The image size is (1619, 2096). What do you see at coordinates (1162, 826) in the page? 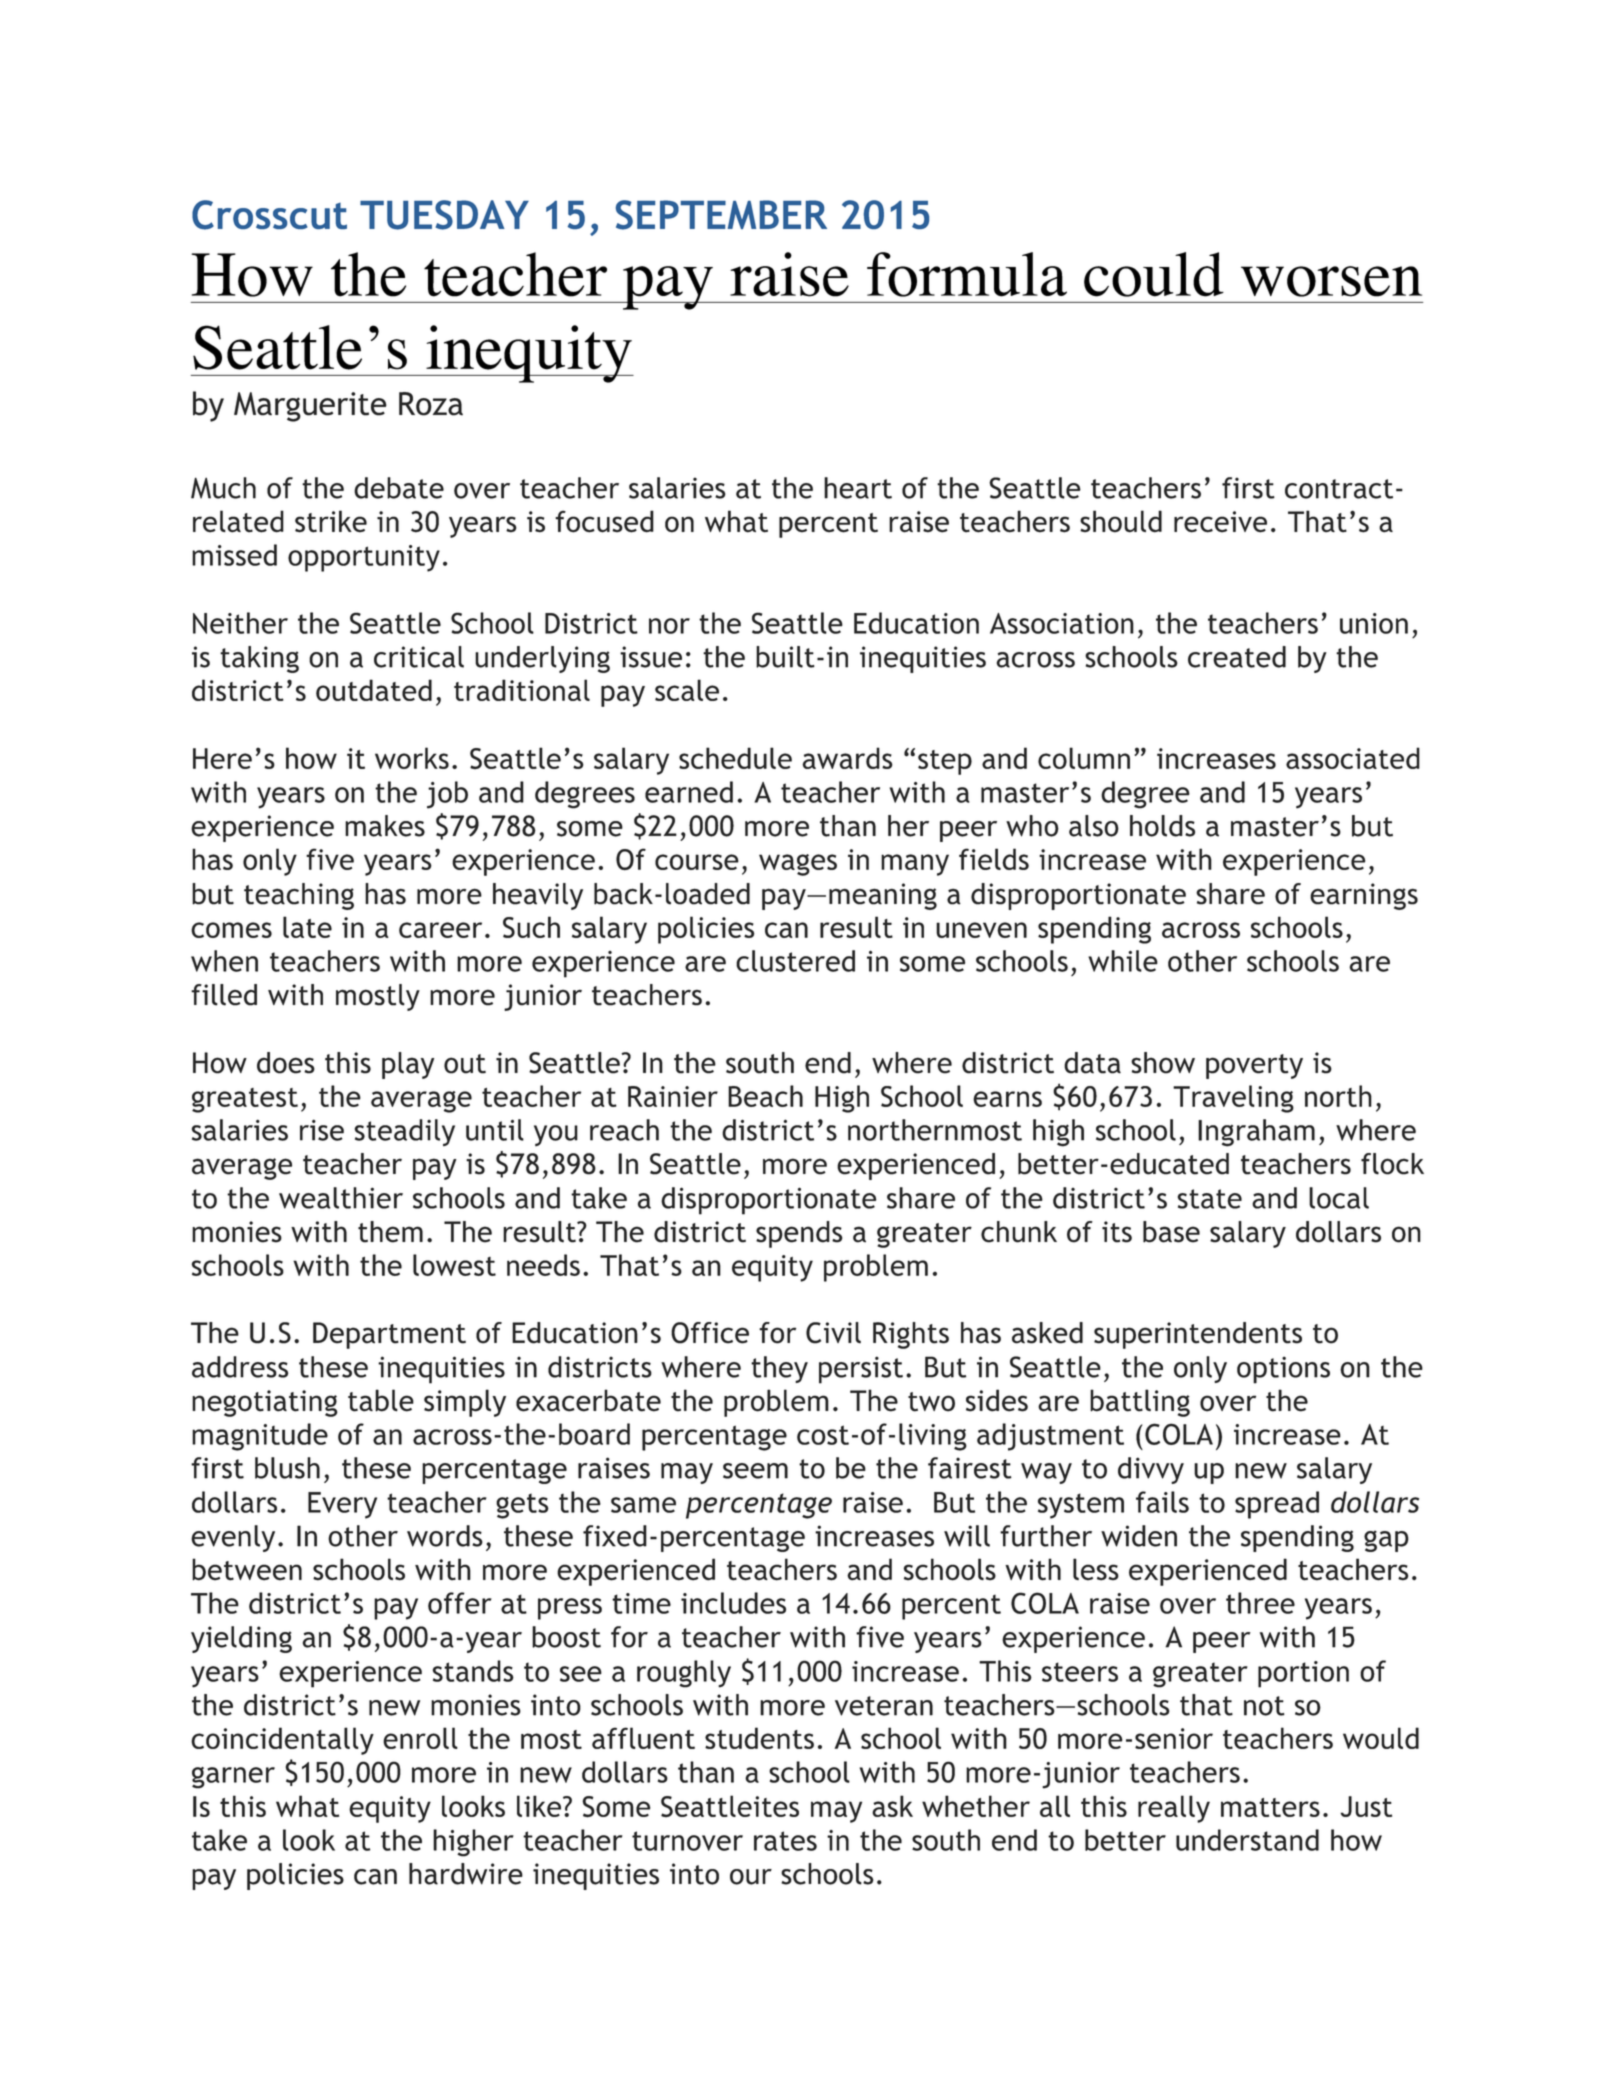
I see `holds` at bounding box center [1162, 826].
